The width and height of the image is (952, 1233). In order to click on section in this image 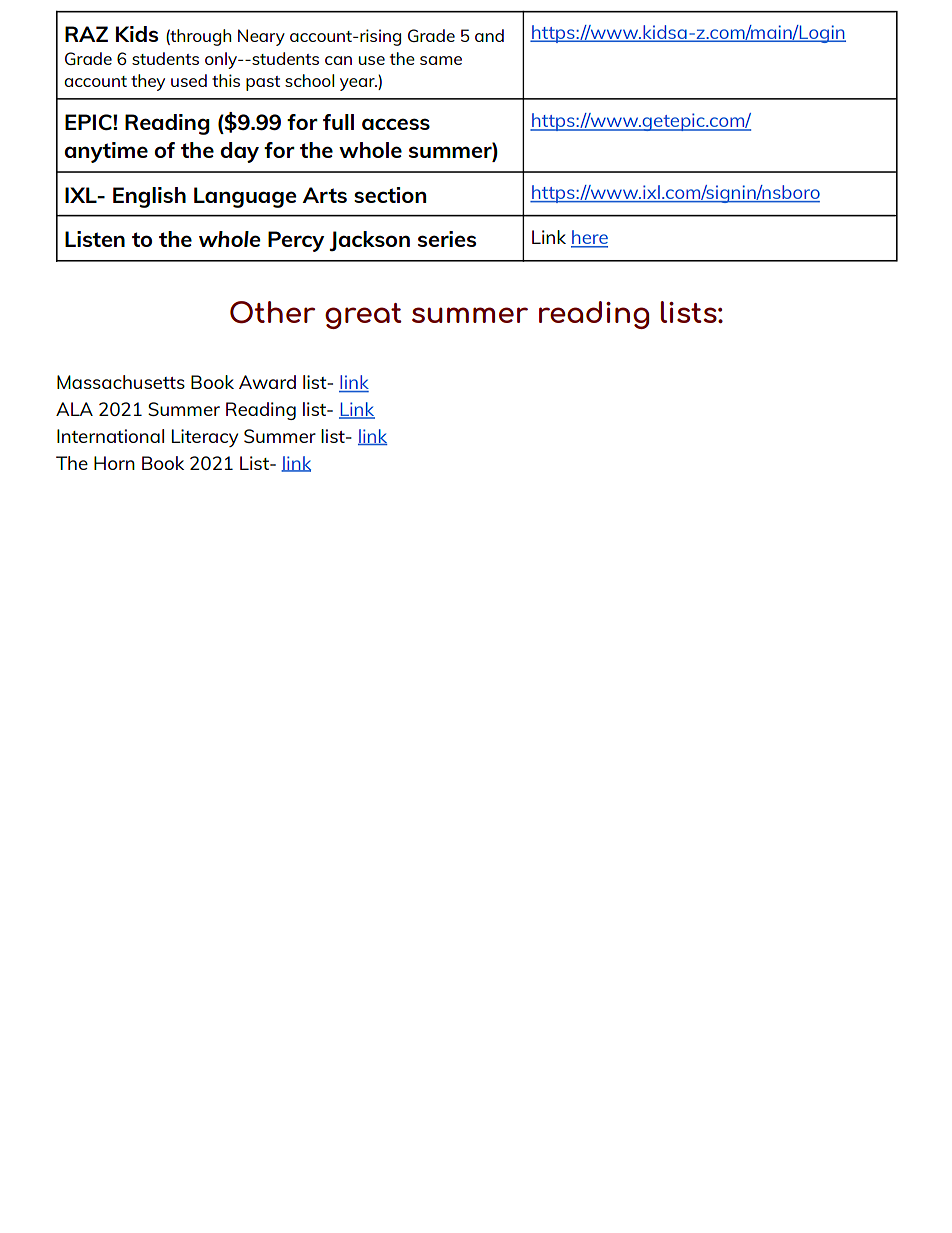, I will do `click(390, 195)`.
